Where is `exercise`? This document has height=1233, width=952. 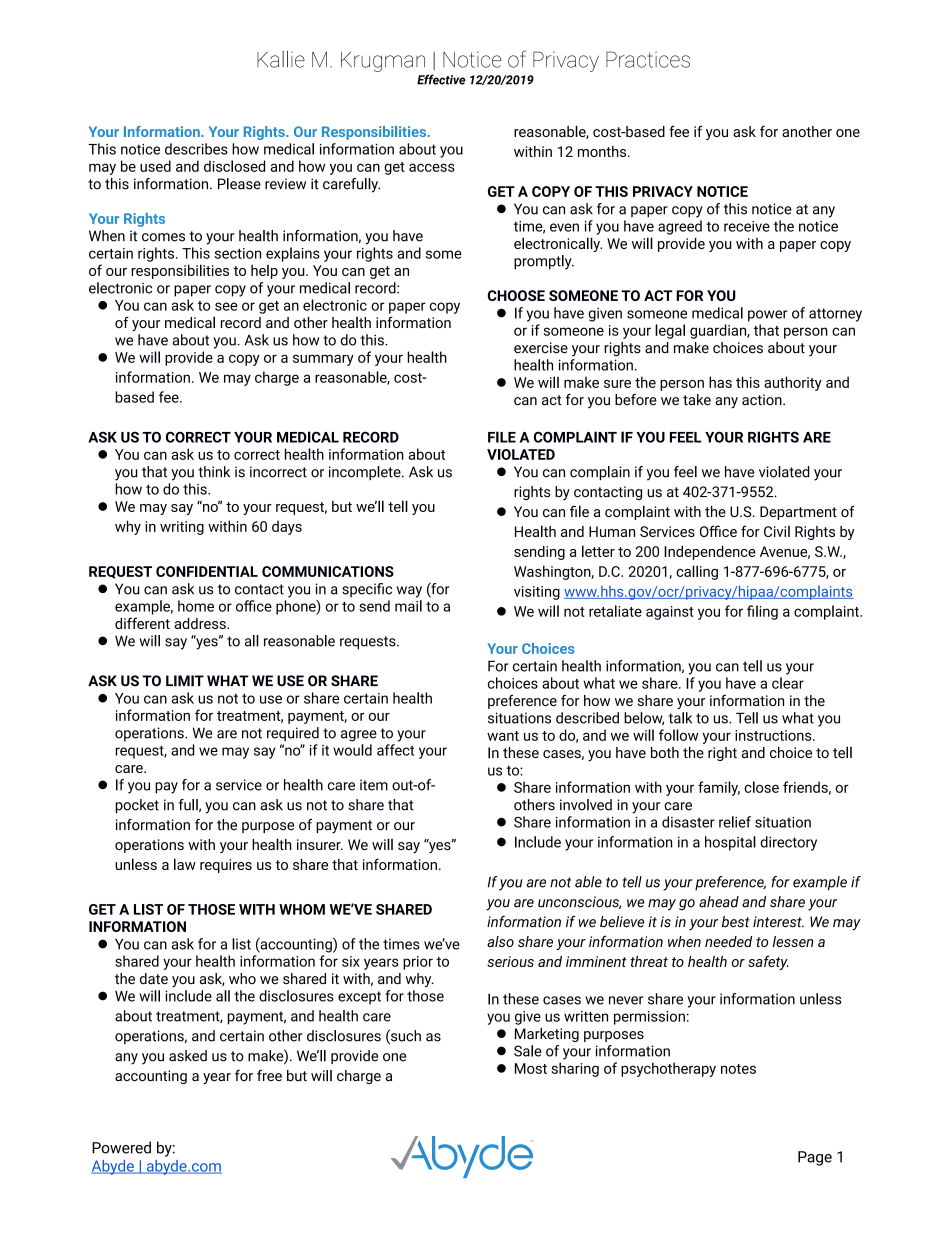 exercise is located at coordinates (541, 348).
